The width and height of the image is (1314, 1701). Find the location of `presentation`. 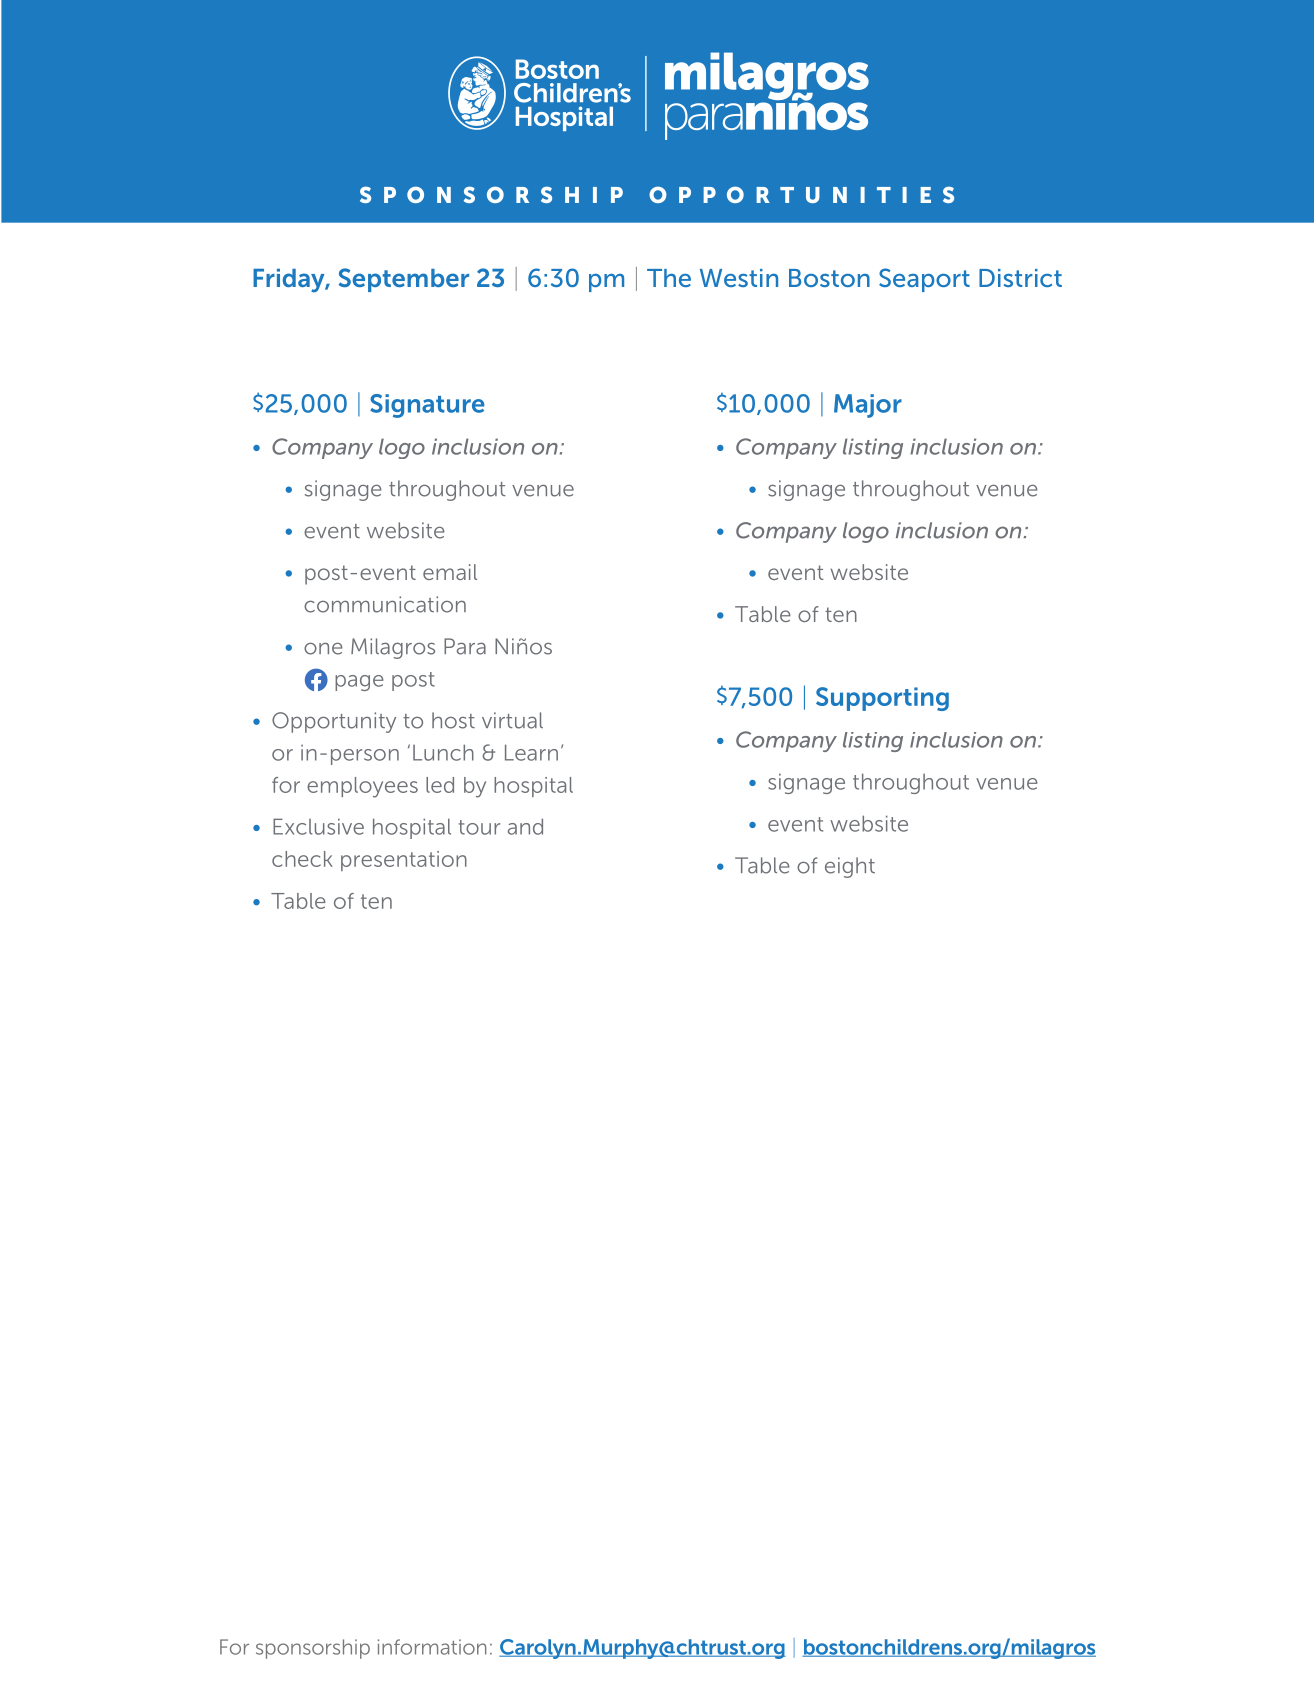

presentation is located at coordinates (404, 861).
